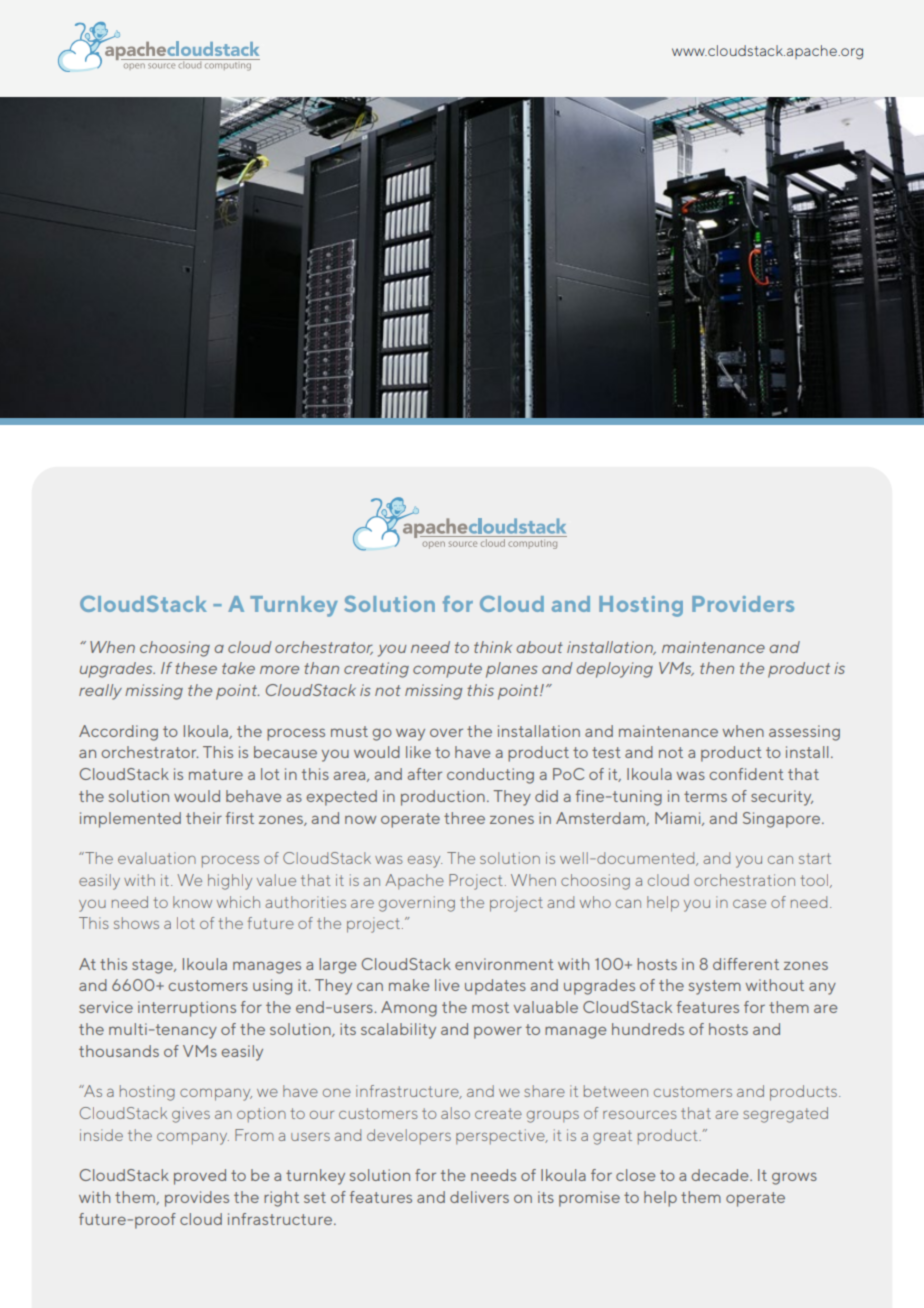  Describe the element at coordinates (119, 1051) in the screenshot. I see `thousands` at that location.
